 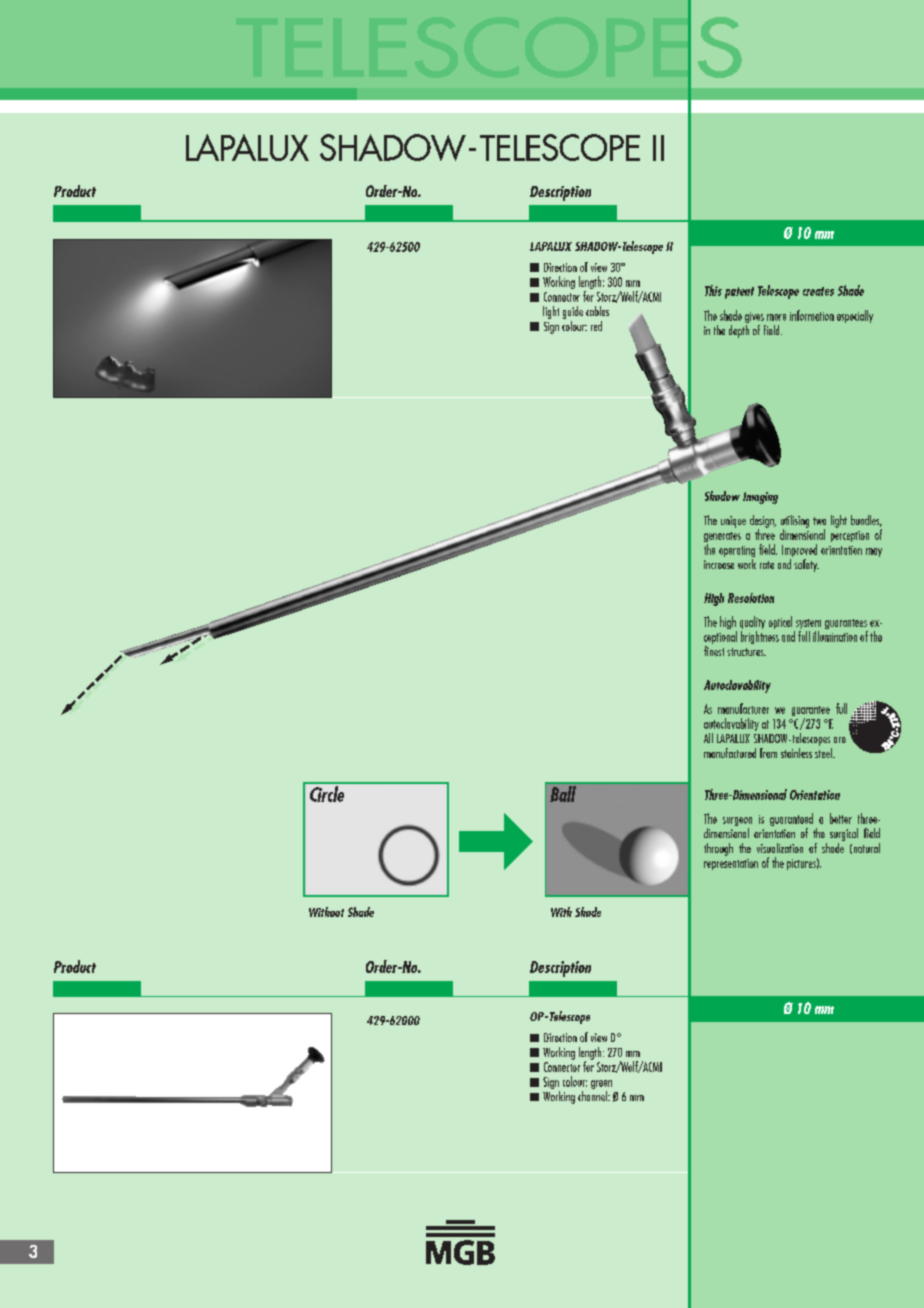 I want to click on representation, so click(x=731, y=864).
